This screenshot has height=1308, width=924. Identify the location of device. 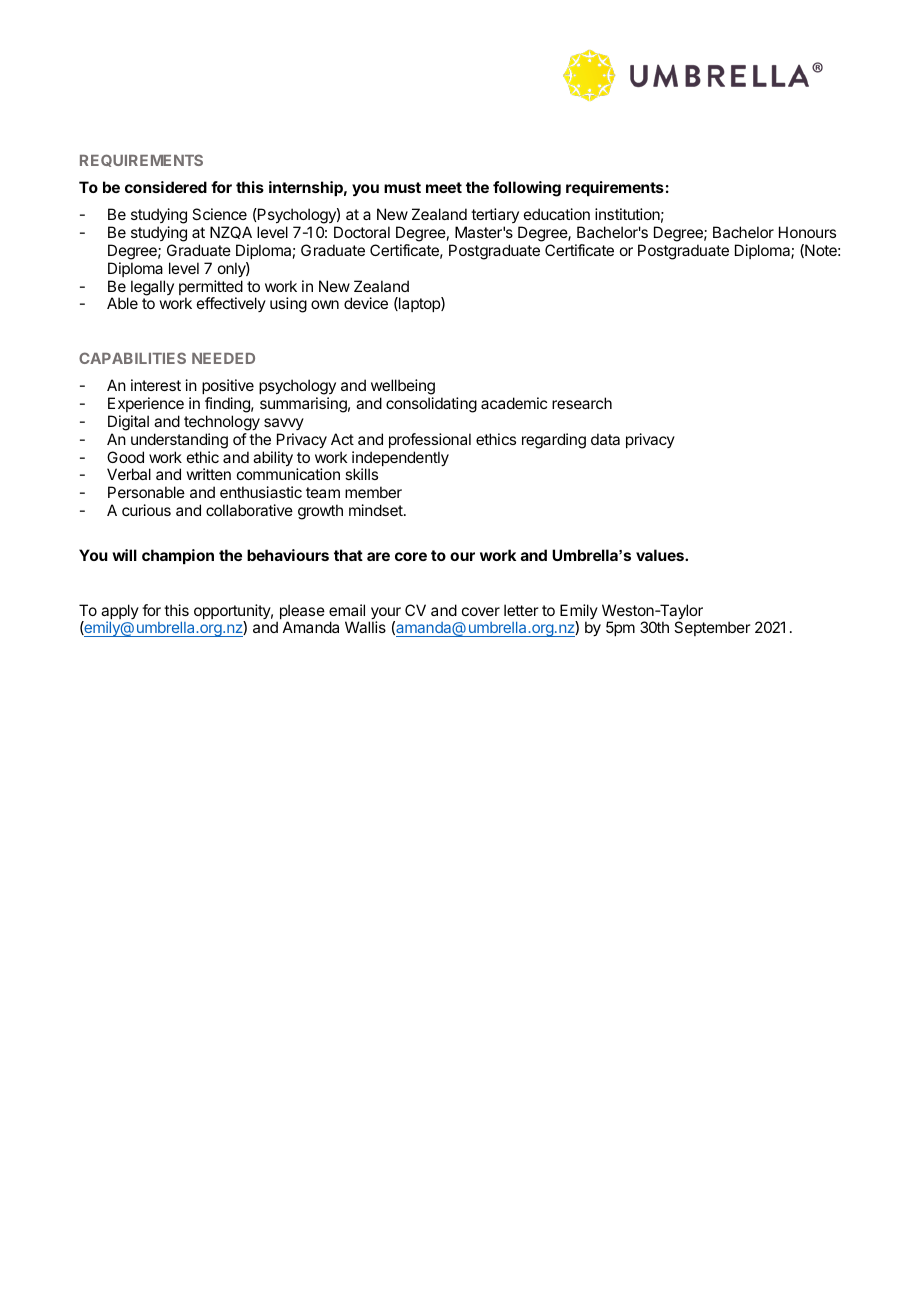
(366, 303).
